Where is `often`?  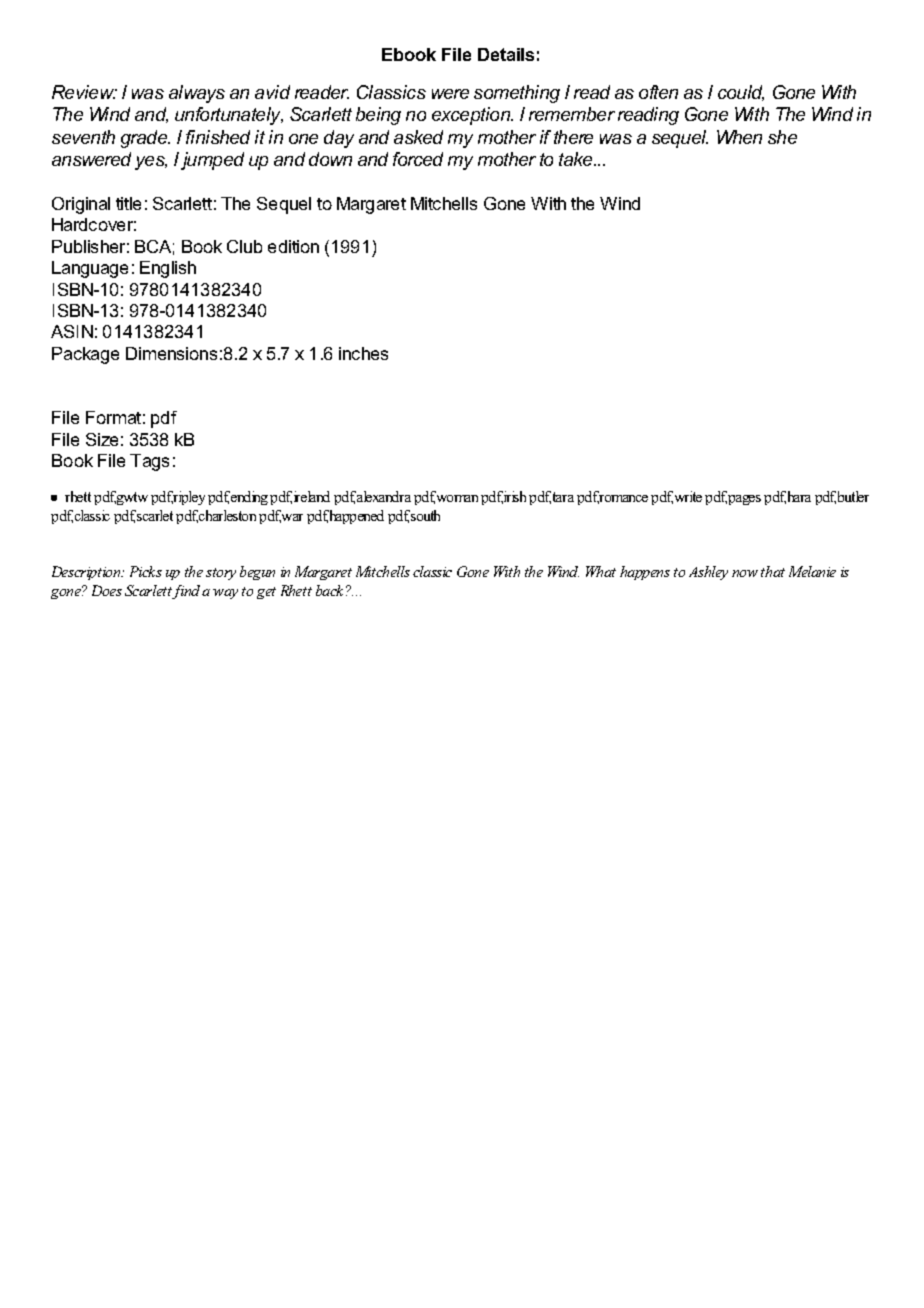 often is located at coordinates (658, 92).
